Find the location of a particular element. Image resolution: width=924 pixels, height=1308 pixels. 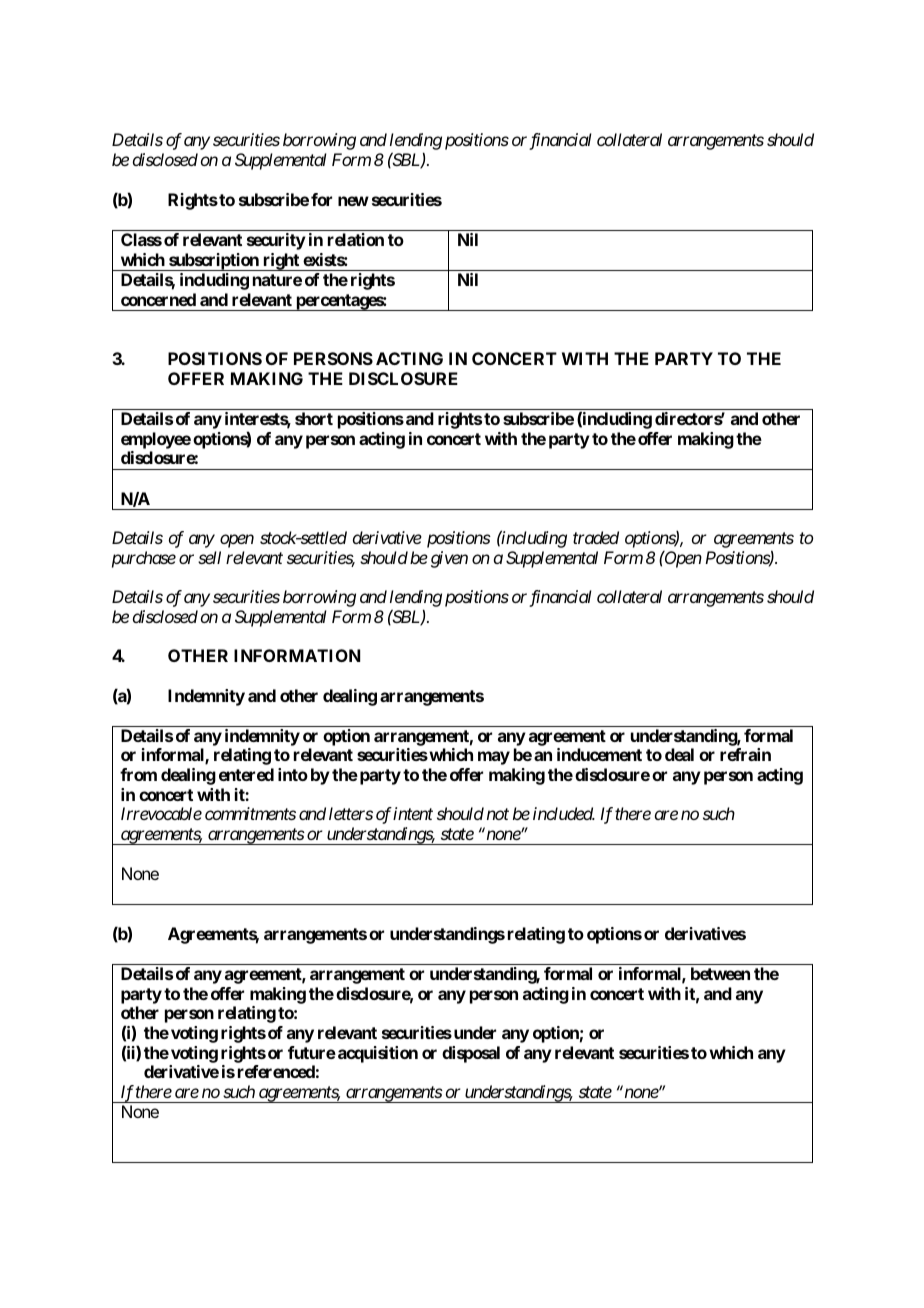

relation is located at coordinates (356, 239).
